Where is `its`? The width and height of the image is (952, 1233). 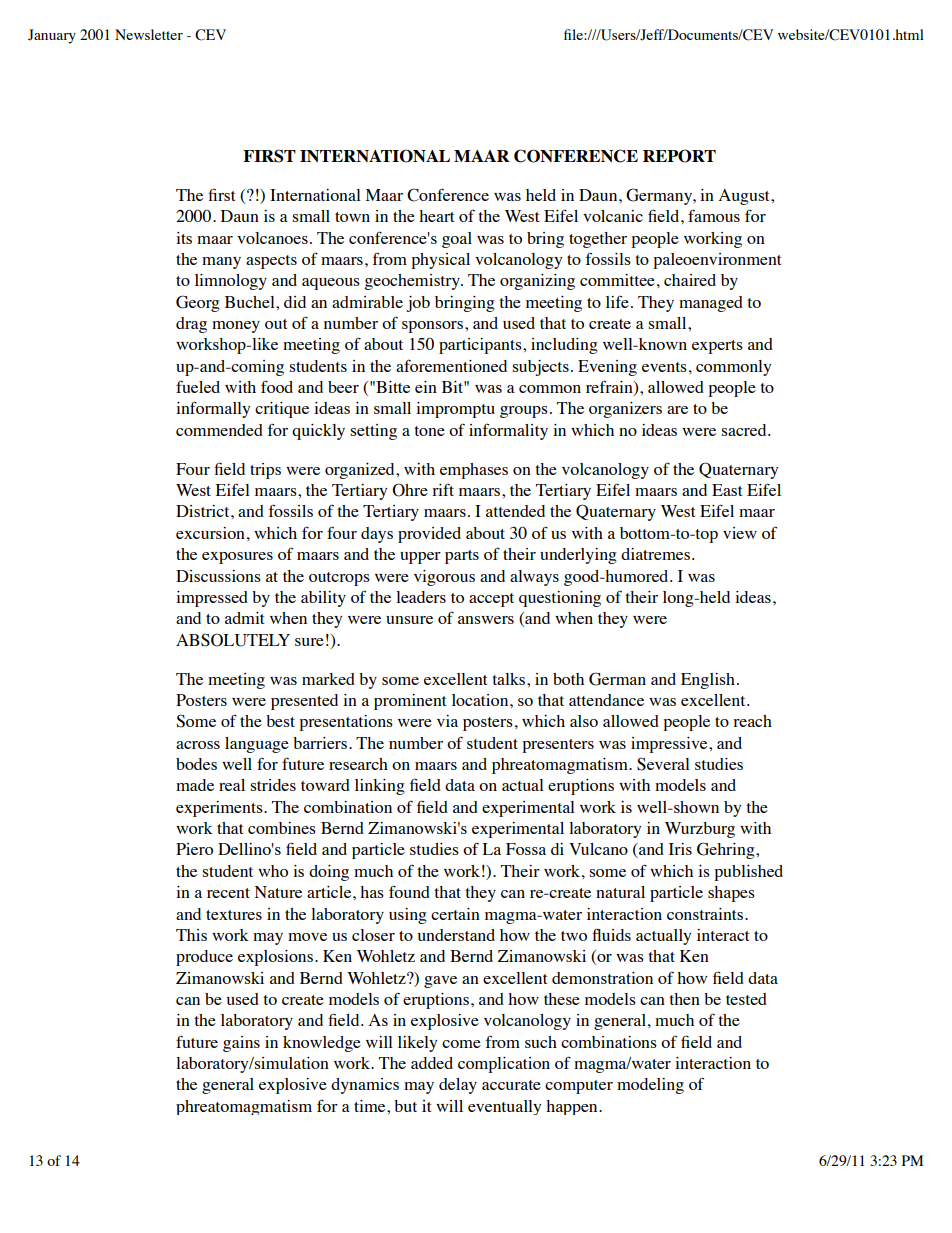
its is located at coordinates (184, 238).
